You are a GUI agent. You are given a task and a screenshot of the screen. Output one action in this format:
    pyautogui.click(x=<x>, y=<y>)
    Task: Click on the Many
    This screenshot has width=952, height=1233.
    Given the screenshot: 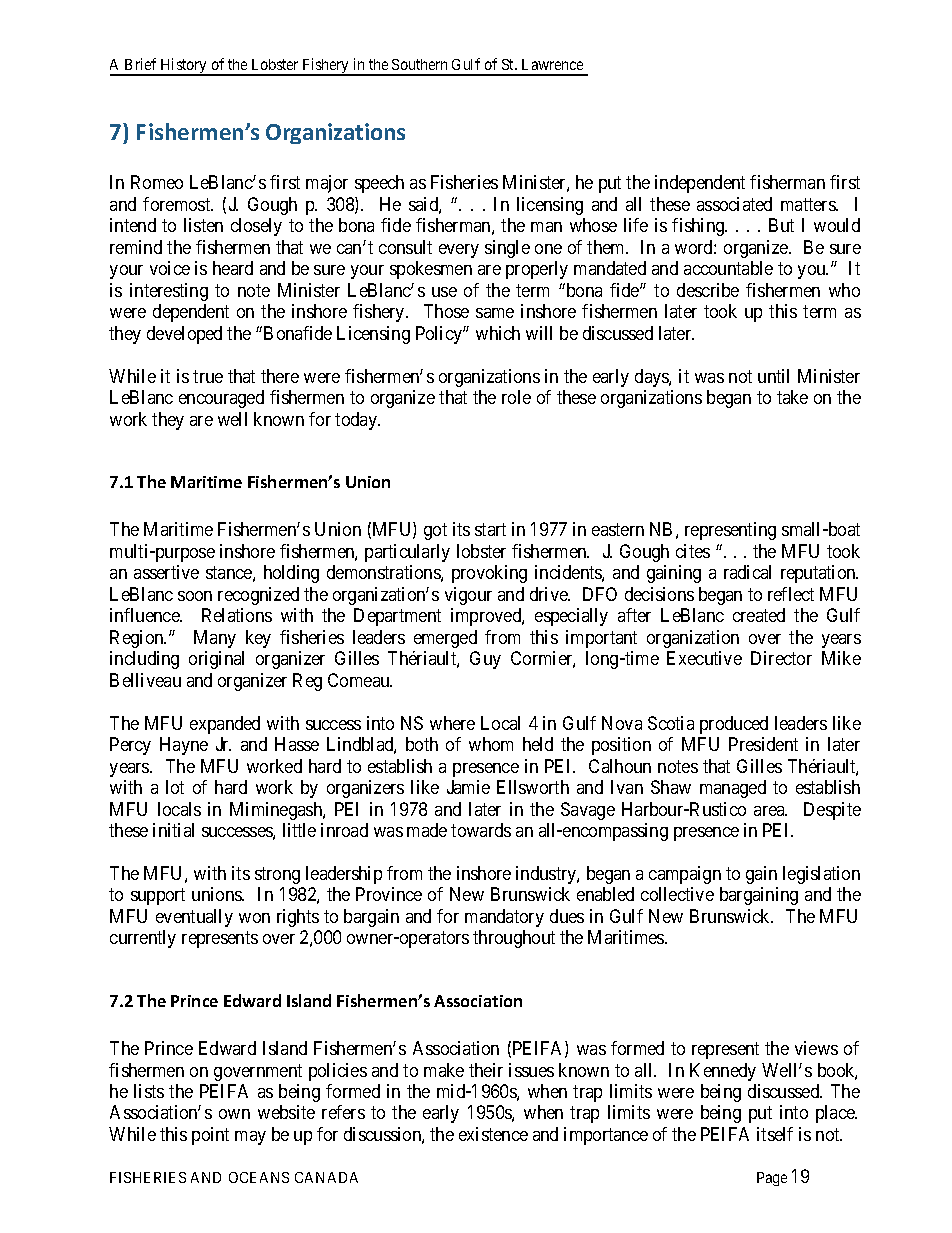 What is the action you would take?
    pyautogui.click(x=215, y=639)
